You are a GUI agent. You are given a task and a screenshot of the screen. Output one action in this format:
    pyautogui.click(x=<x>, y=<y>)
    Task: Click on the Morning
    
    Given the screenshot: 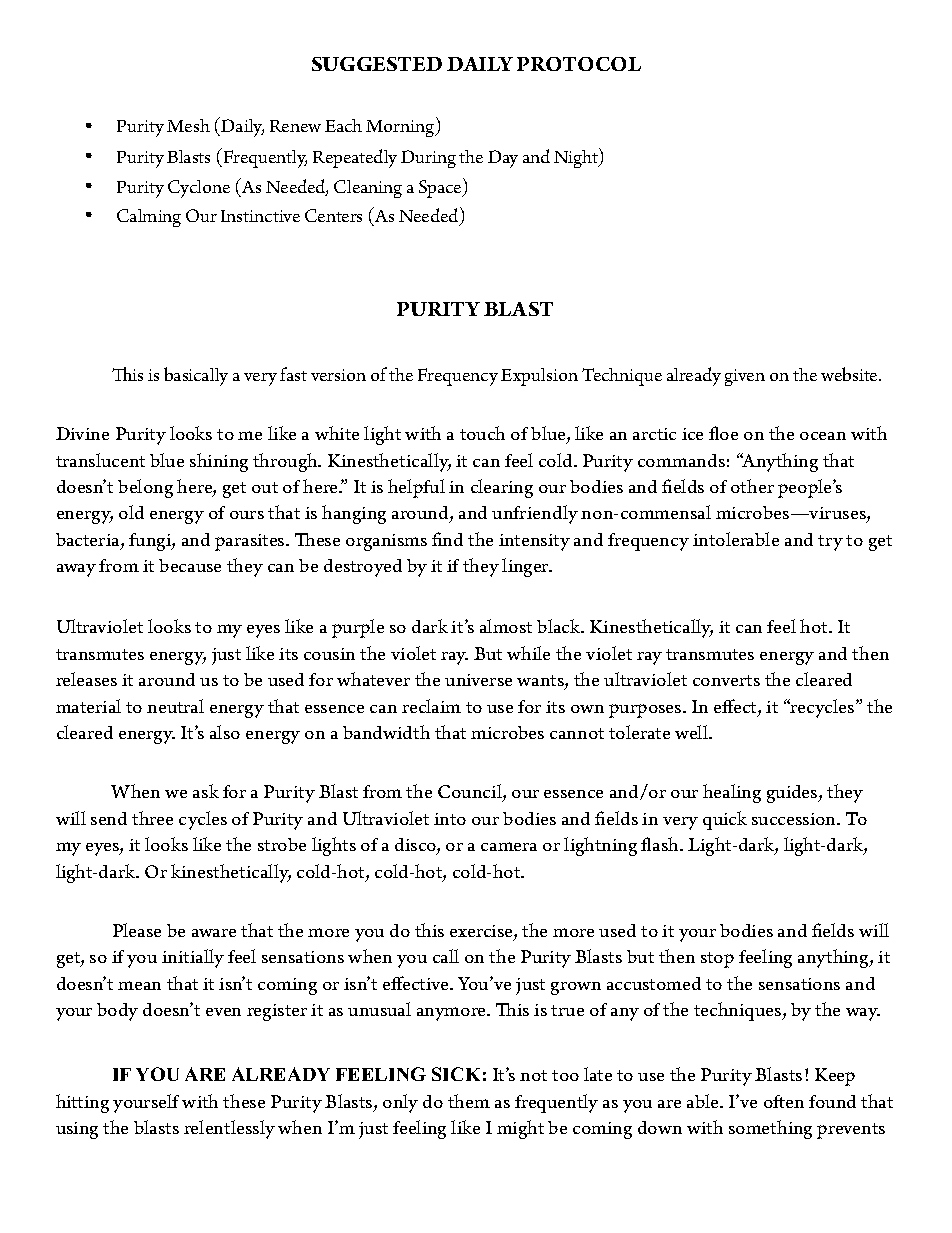 What is the action you would take?
    pyautogui.click(x=401, y=127)
